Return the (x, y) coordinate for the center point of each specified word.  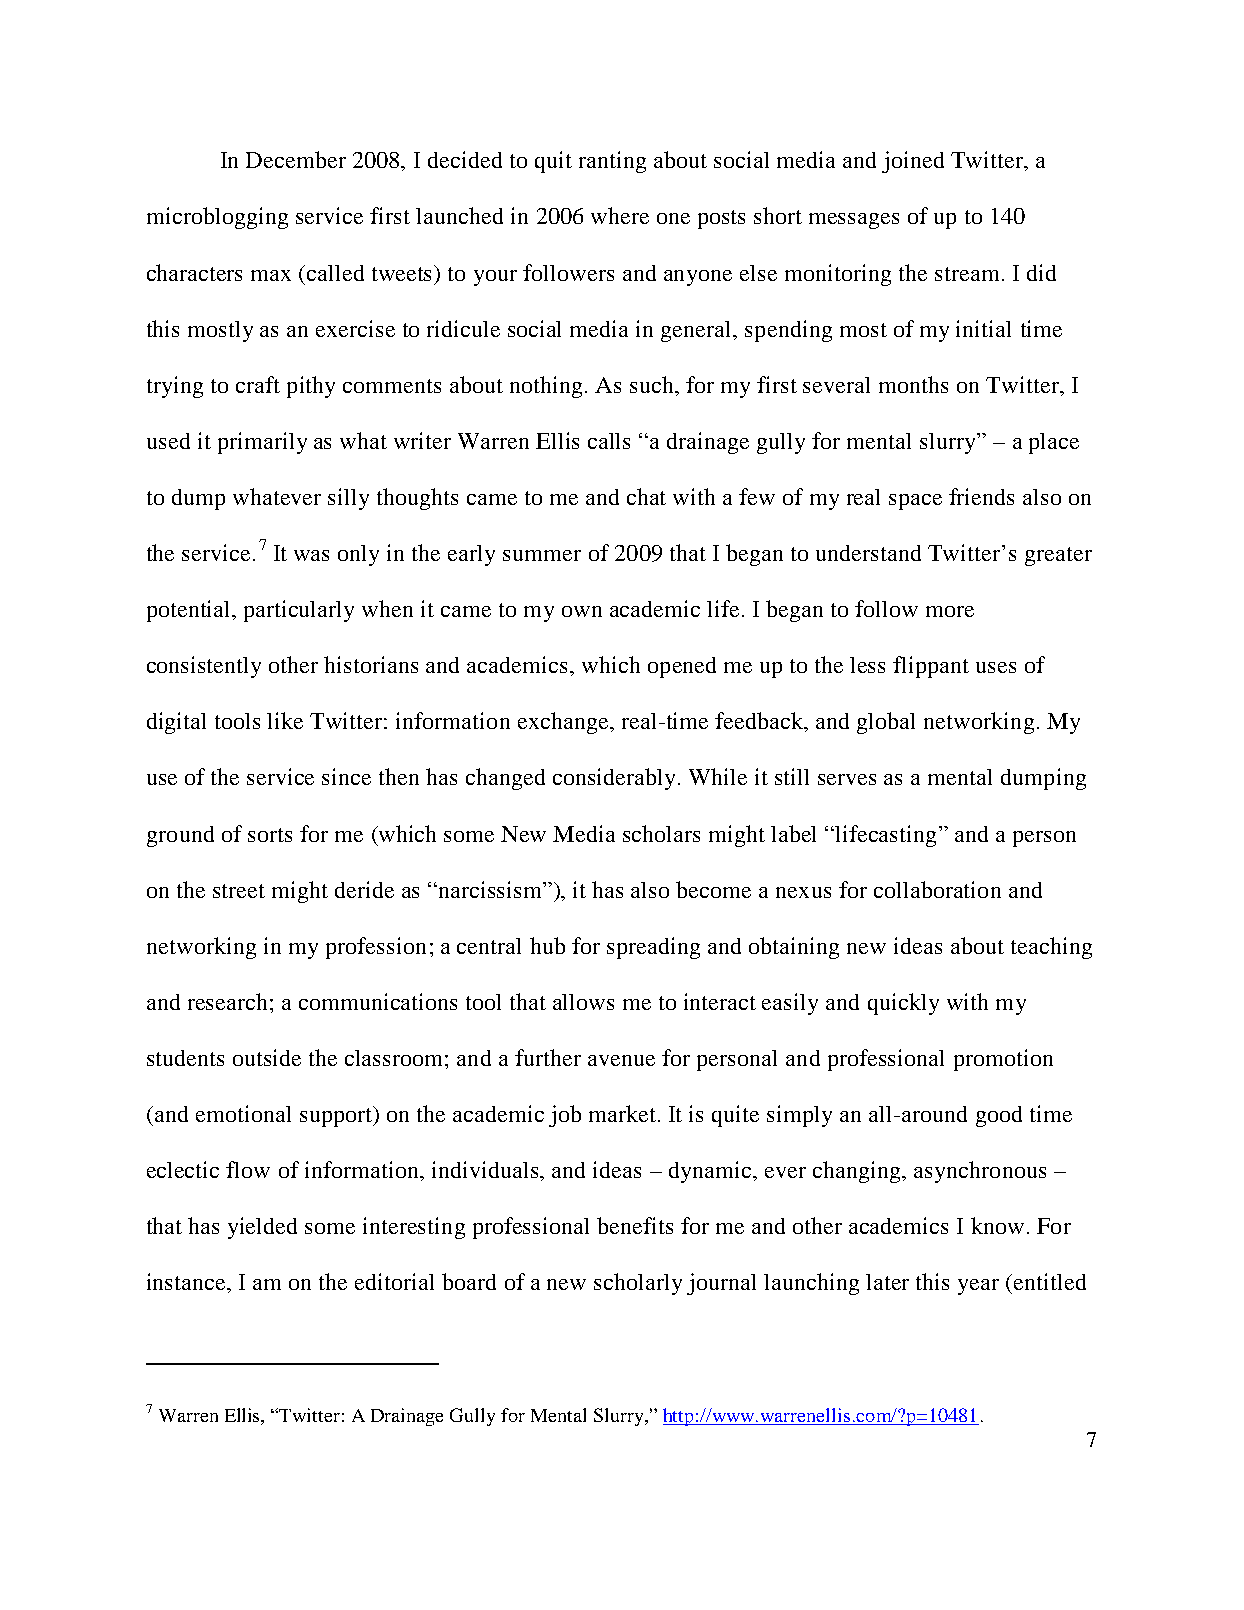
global (886, 723)
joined (913, 162)
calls (609, 441)
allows (583, 1002)
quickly (903, 1004)
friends (981, 496)
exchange (564, 723)
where (620, 215)
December (296, 159)
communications (378, 1001)
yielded (262, 1228)
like (285, 720)
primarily (262, 443)
